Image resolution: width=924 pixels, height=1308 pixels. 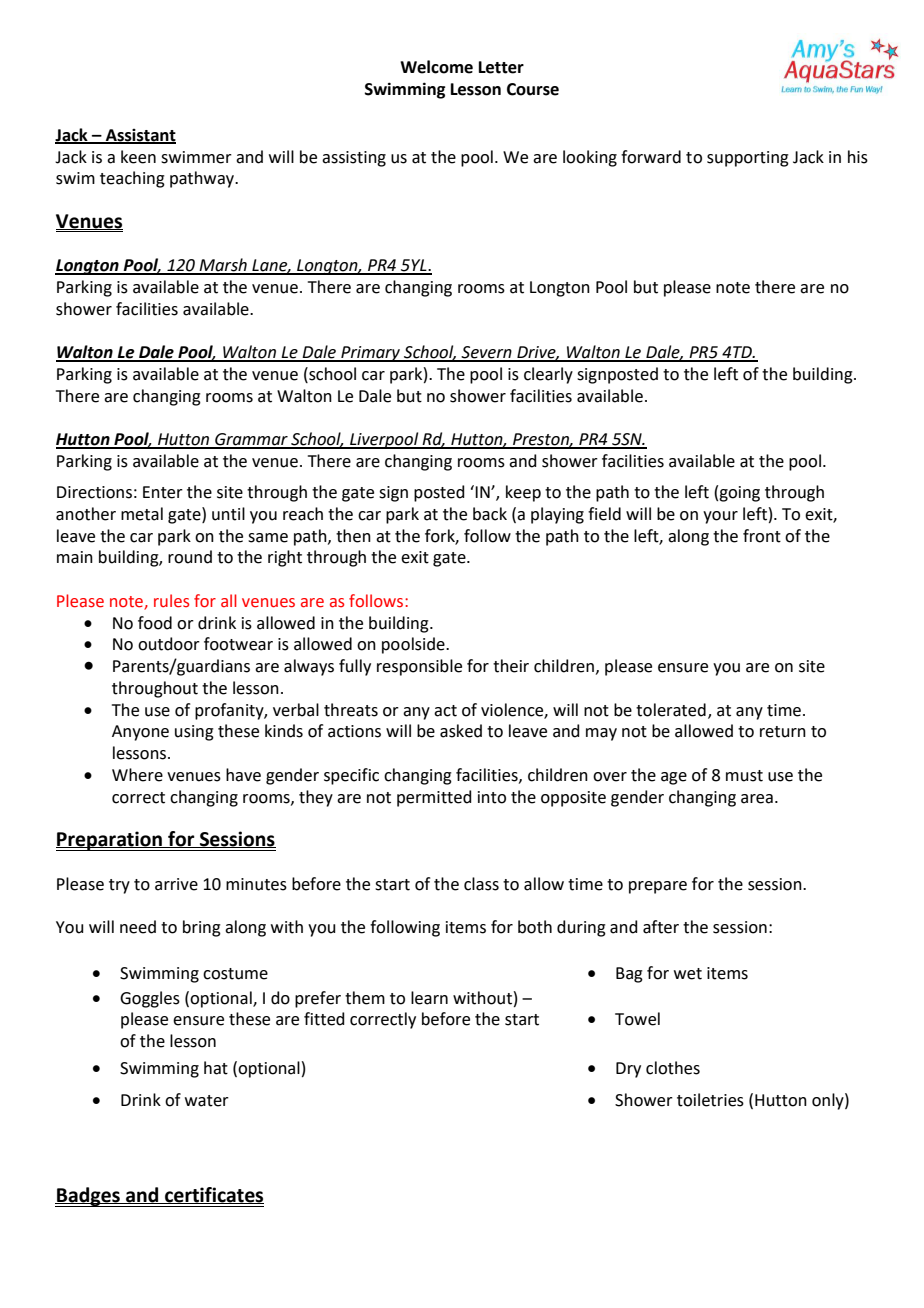 I want to click on Assistant, so click(x=140, y=136).
